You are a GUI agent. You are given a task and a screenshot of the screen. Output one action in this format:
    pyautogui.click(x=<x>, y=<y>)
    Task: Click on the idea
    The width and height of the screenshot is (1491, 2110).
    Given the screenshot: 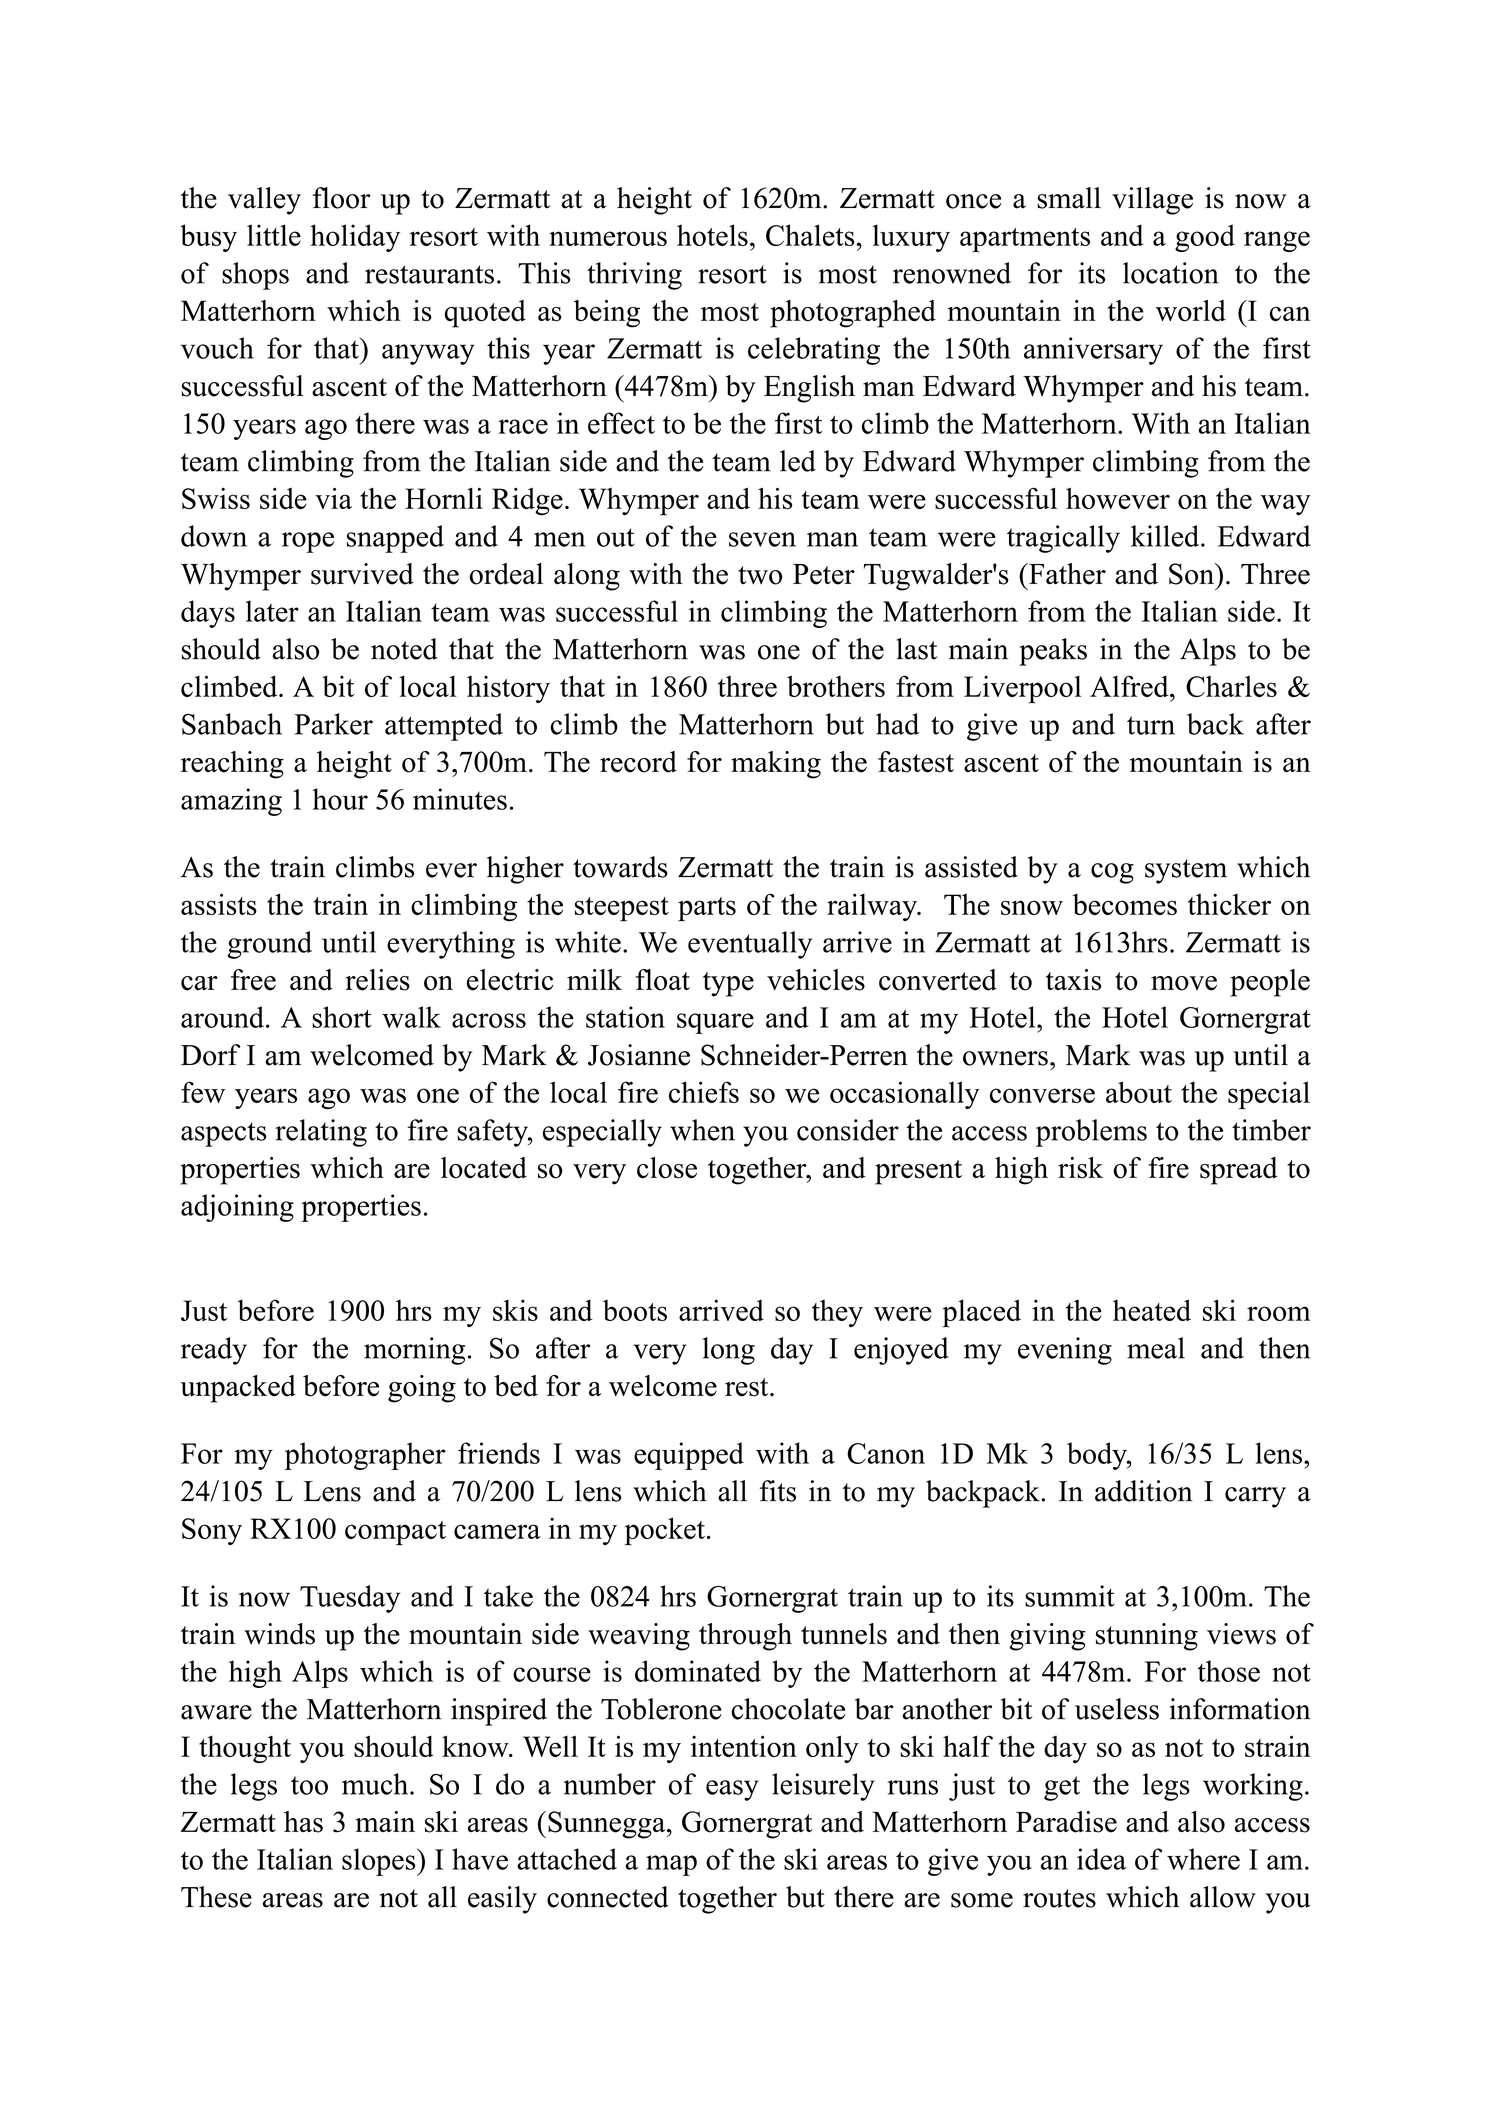 What is the action you would take?
    pyautogui.click(x=1101, y=1859)
